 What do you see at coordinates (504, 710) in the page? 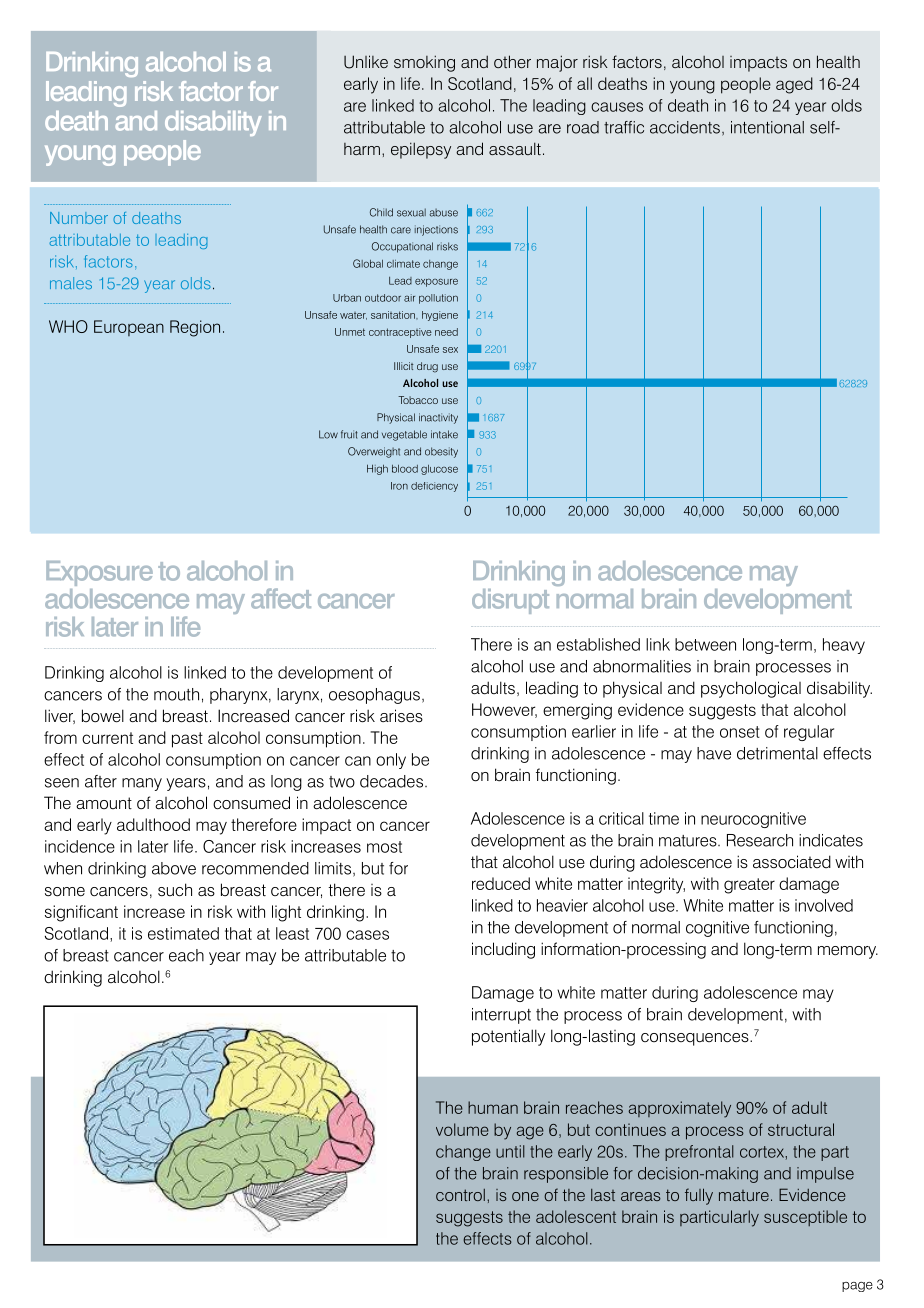
I see `However` at bounding box center [504, 710].
